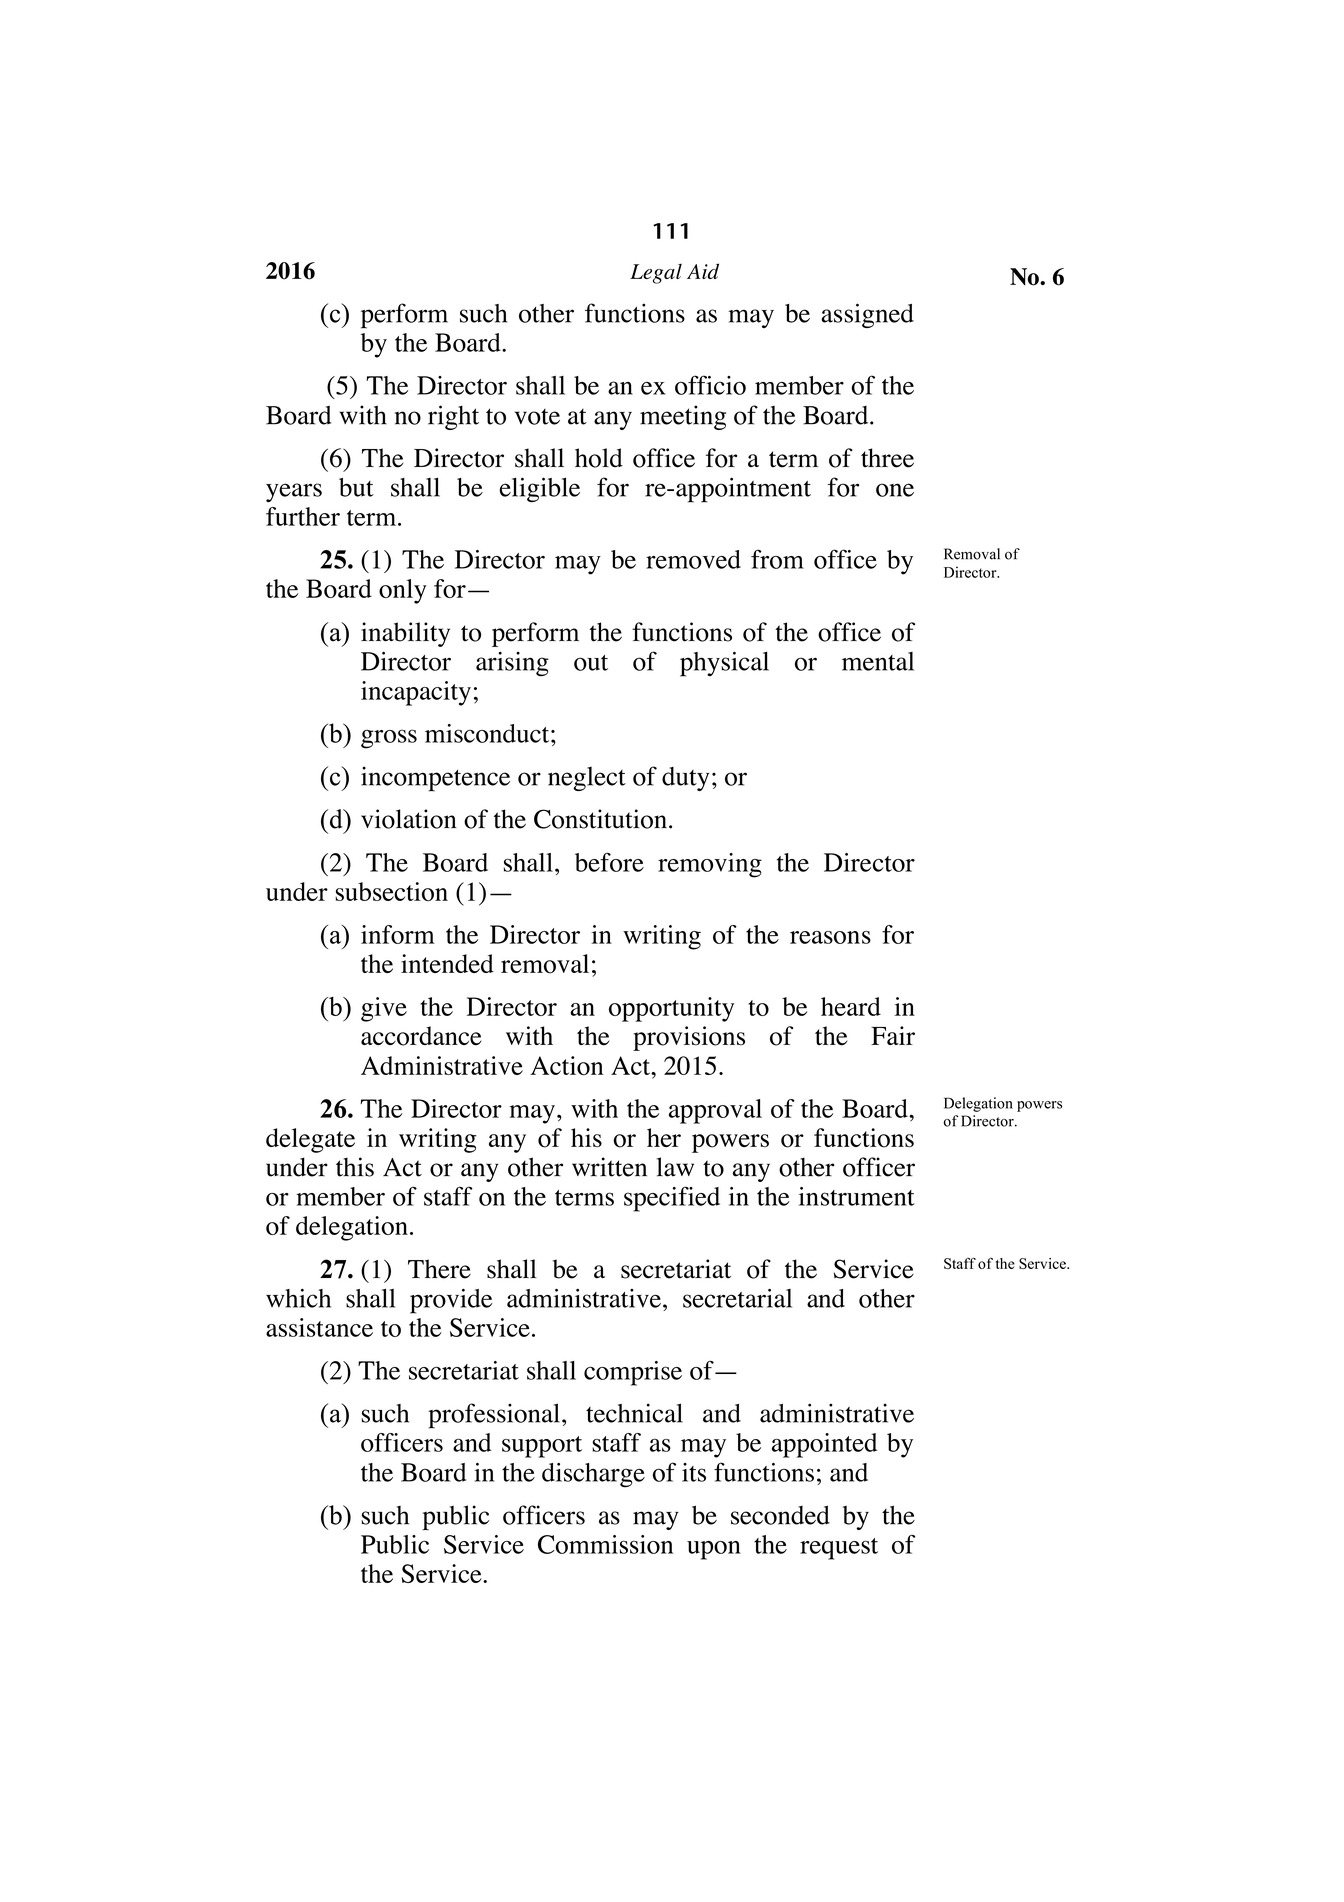 The height and width of the document is (1902, 1344). What do you see at coordinates (494, 1416) in the document?
I see `professional` at bounding box center [494, 1416].
